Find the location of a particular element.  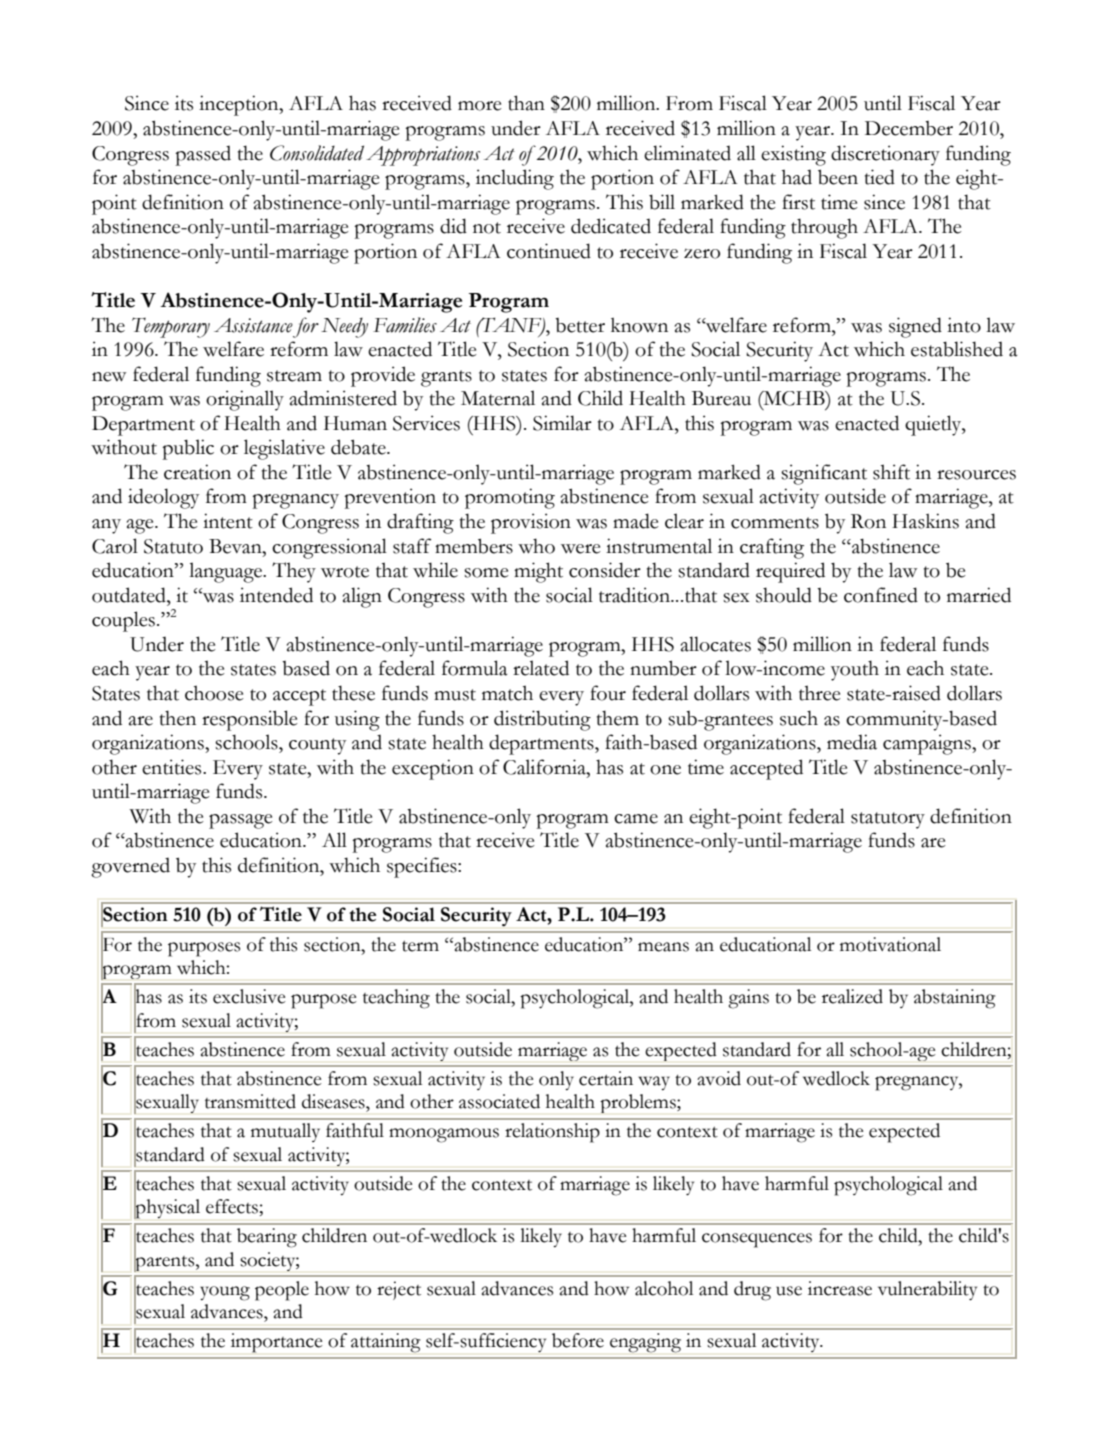

transmitted is located at coordinates (250, 1101).
